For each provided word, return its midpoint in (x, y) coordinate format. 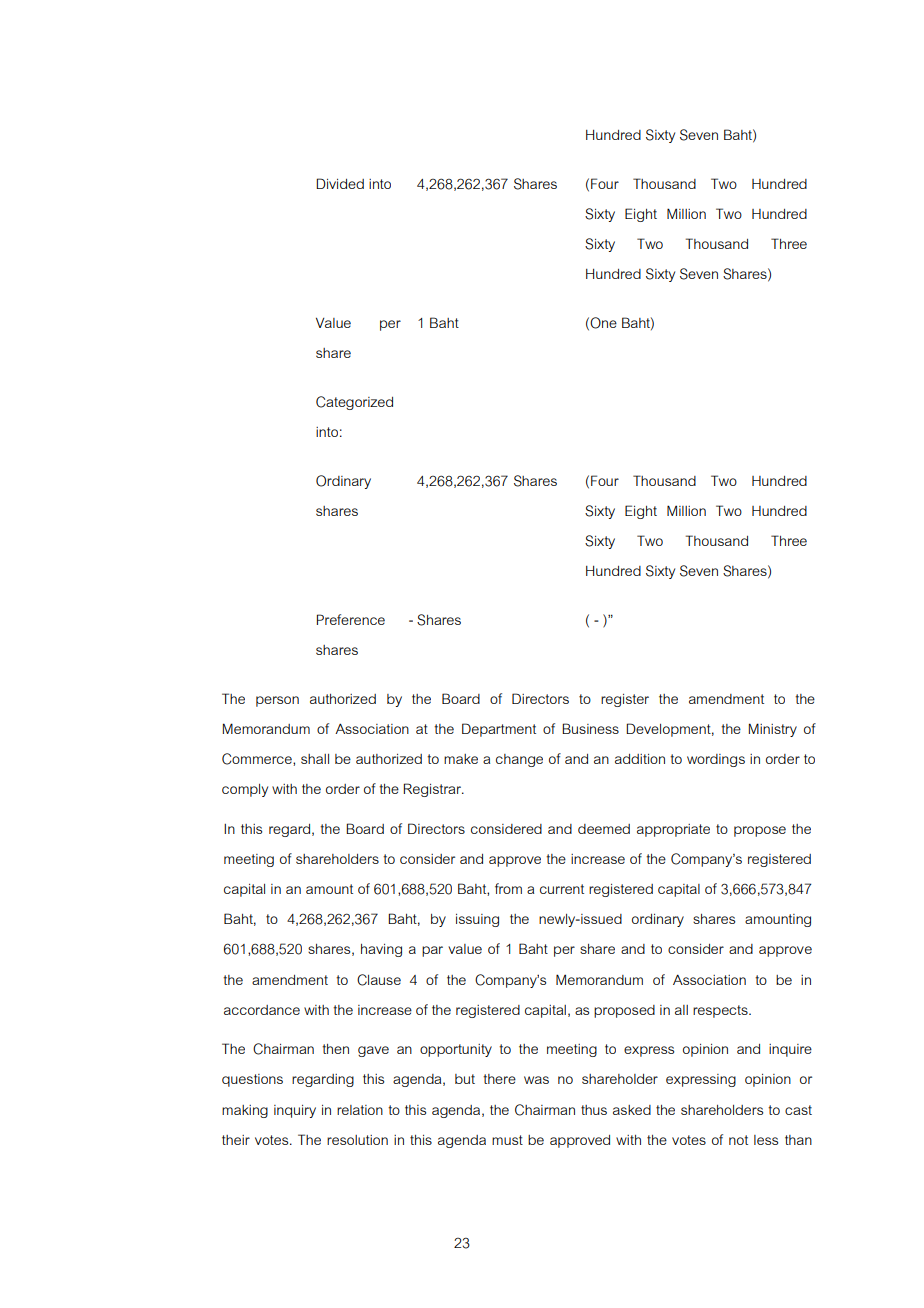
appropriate (673, 830)
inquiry (295, 1111)
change (519, 760)
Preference (351, 619)
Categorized (354, 403)
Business (590, 728)
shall (315, 759)
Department (499, 730)
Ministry (773, 730)
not (738, 1140)
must (507, 1140)
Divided (340, 183)
